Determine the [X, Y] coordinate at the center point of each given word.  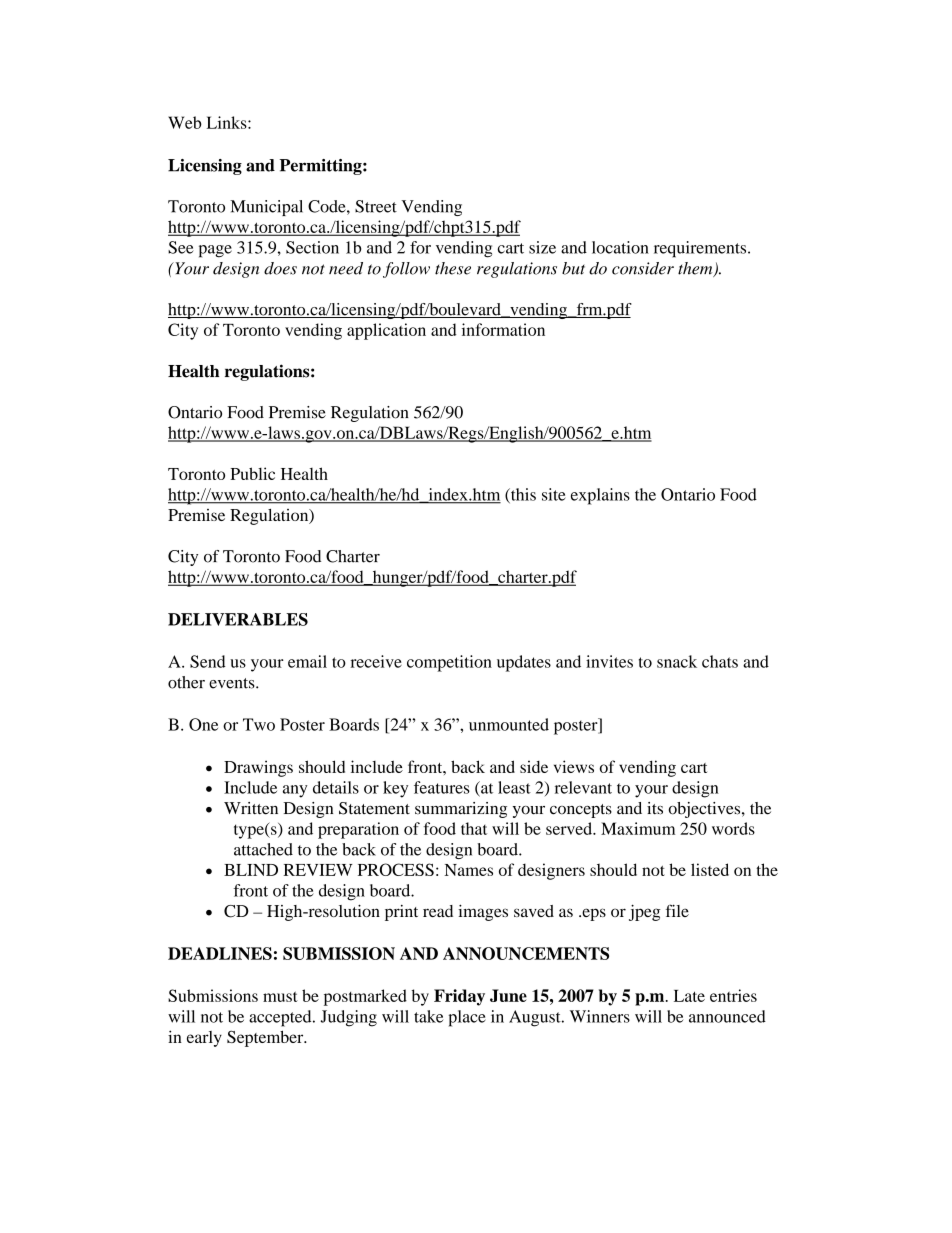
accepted [281, 1018]
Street [376, 206]
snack [677, 661]
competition [449, 663]
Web [185, 122]
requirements [701, 249]
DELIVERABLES [238, 619]
